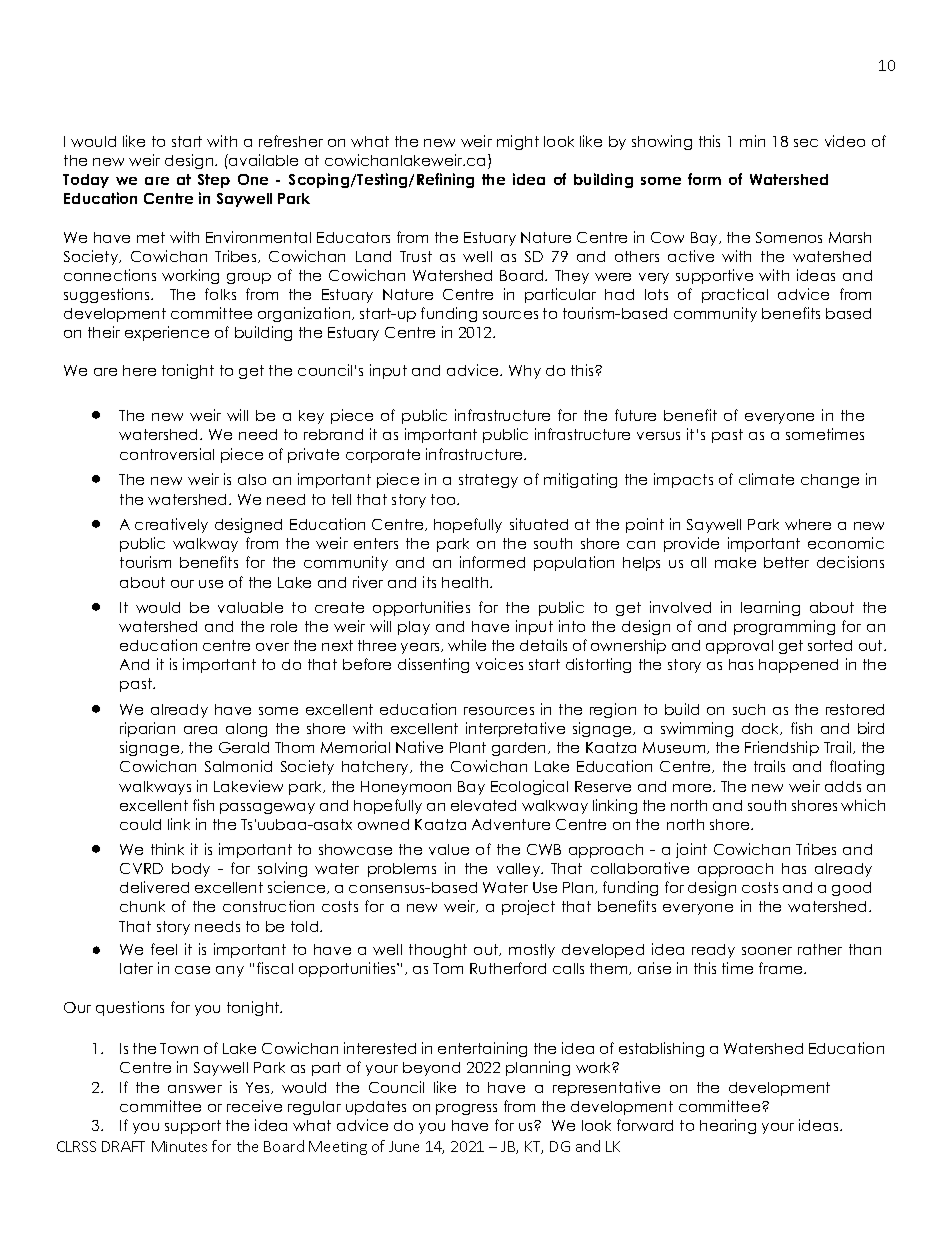 The height and width of the image is (1233, 952). Describe the element at coordinates (518, 142) in the image. I see `might` at that location.
